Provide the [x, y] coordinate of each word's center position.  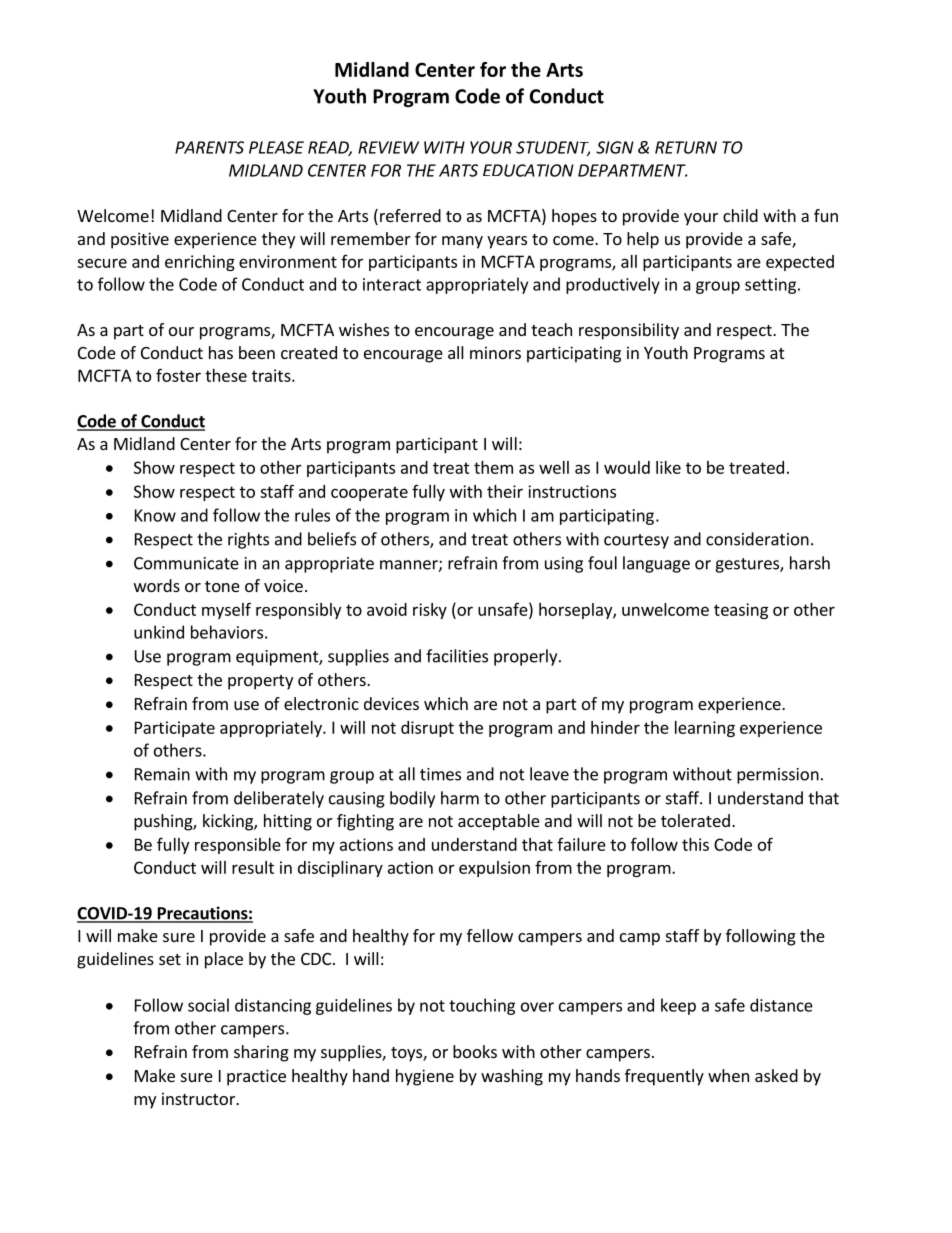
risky [430, 611]
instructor [199, 1098]
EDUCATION [528, 170]
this [695, 844]
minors [495, 352]
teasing [741, 611]
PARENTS [209, 147]
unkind [159, 632]
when [728, 1075]
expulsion [494, 869]
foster [178, 375]
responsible [238, 846]
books [475, 1051]
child [740, 215]
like [668, 467]
